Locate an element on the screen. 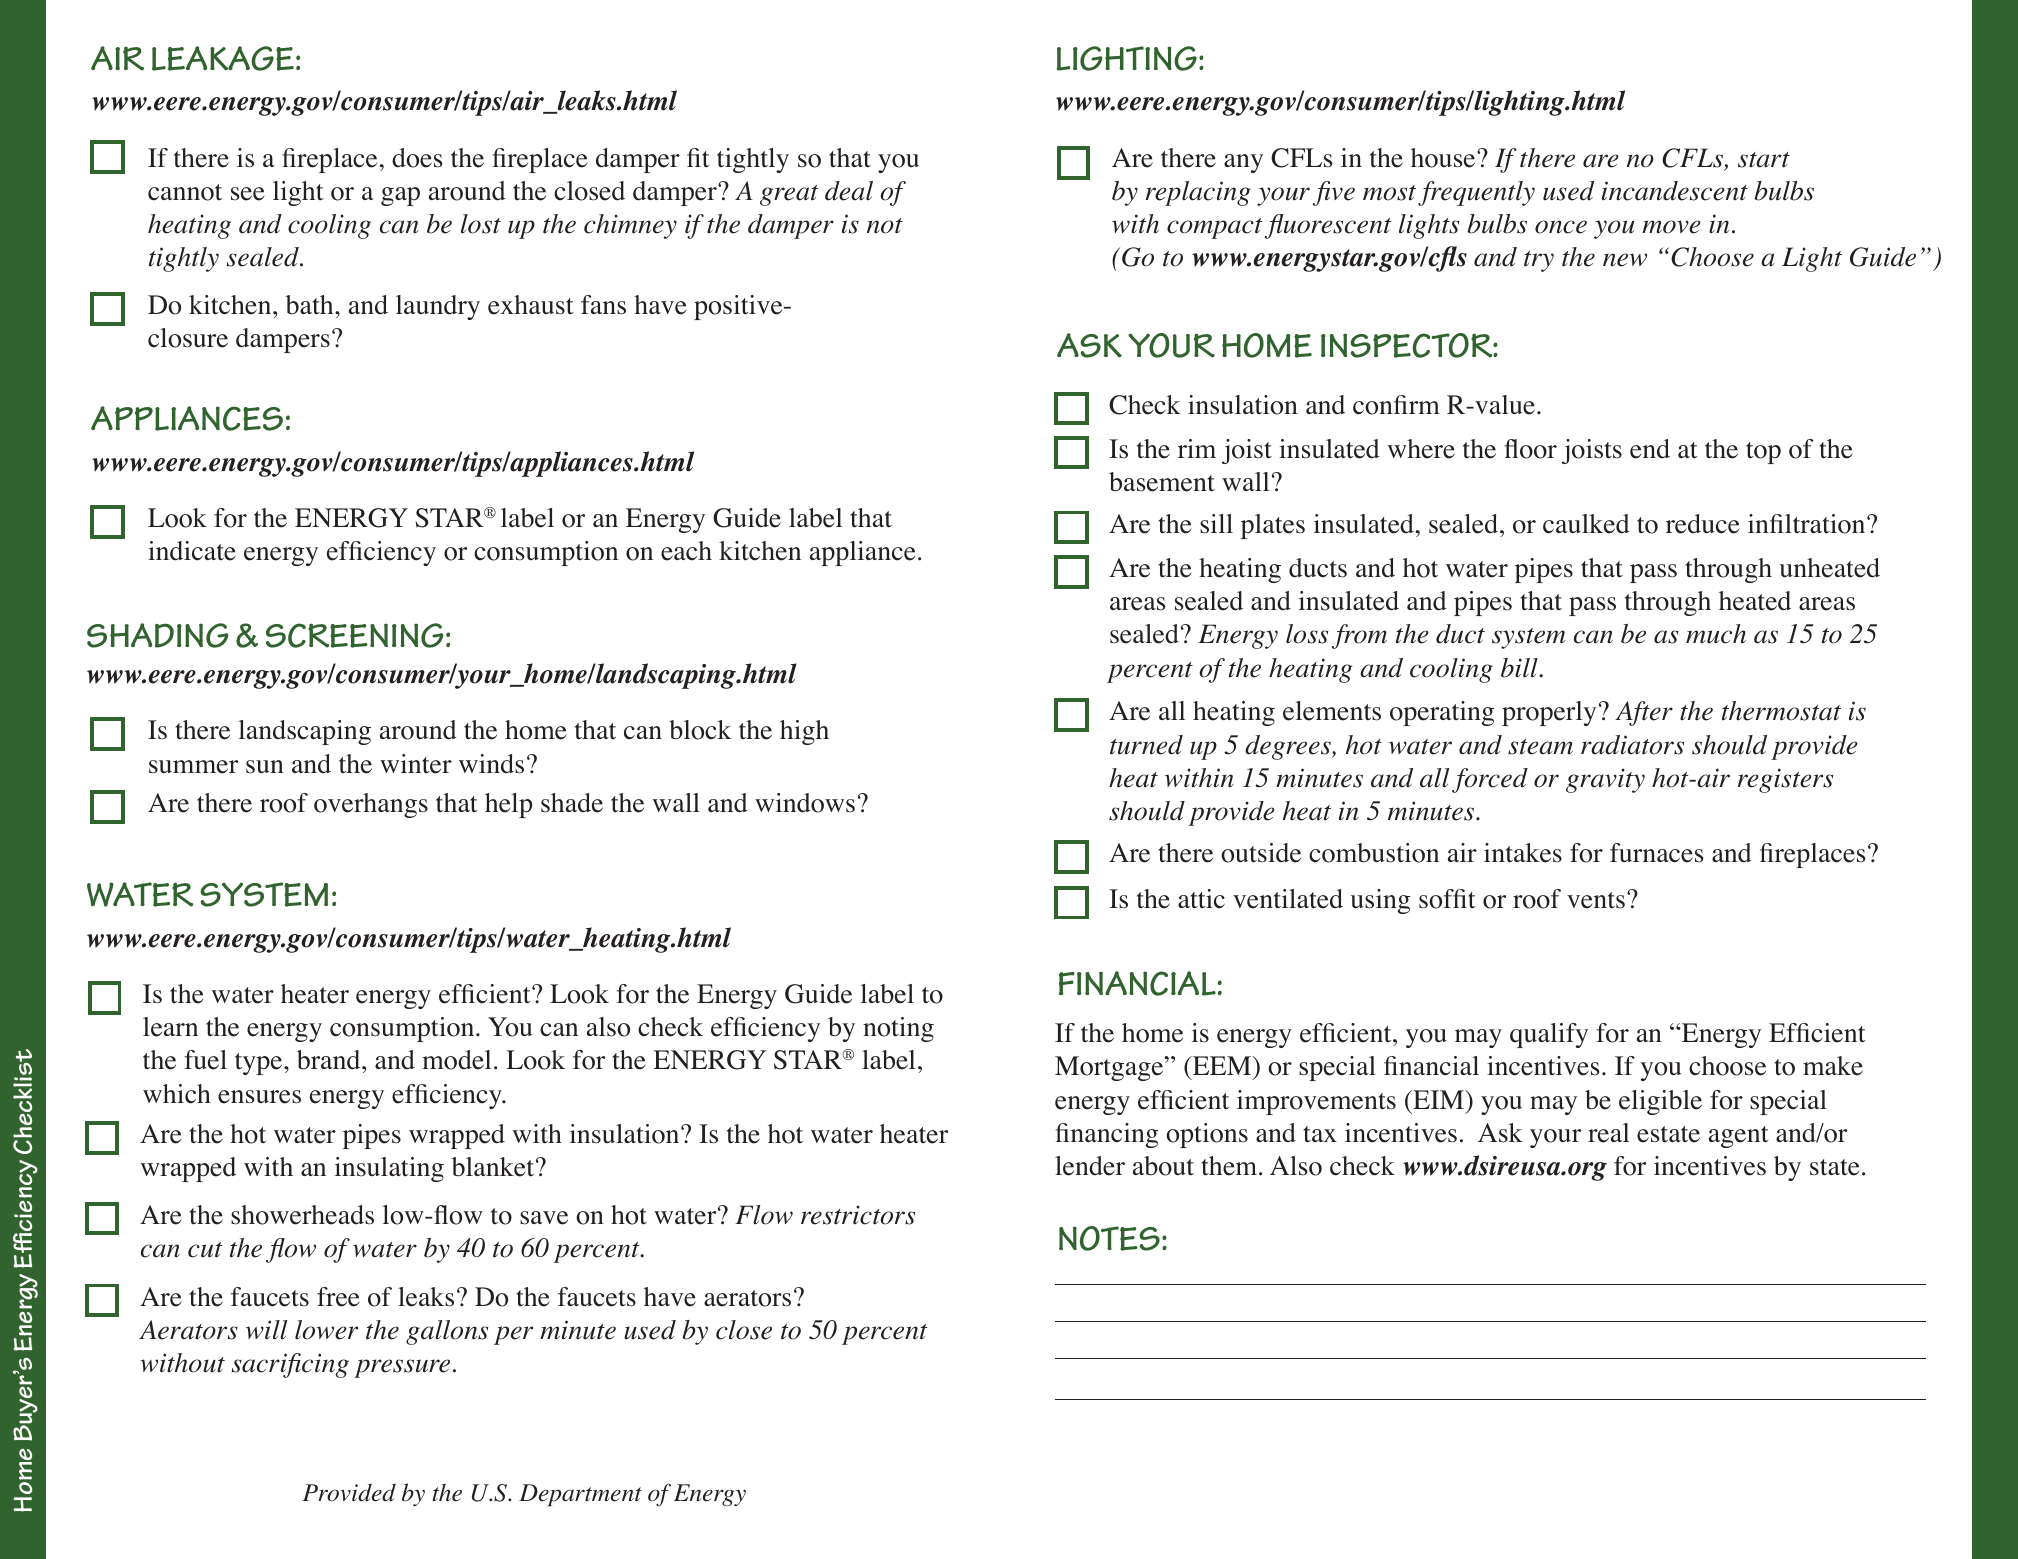 The image size is (2018, 1559). Department is located at coordinates (580, 1495).
